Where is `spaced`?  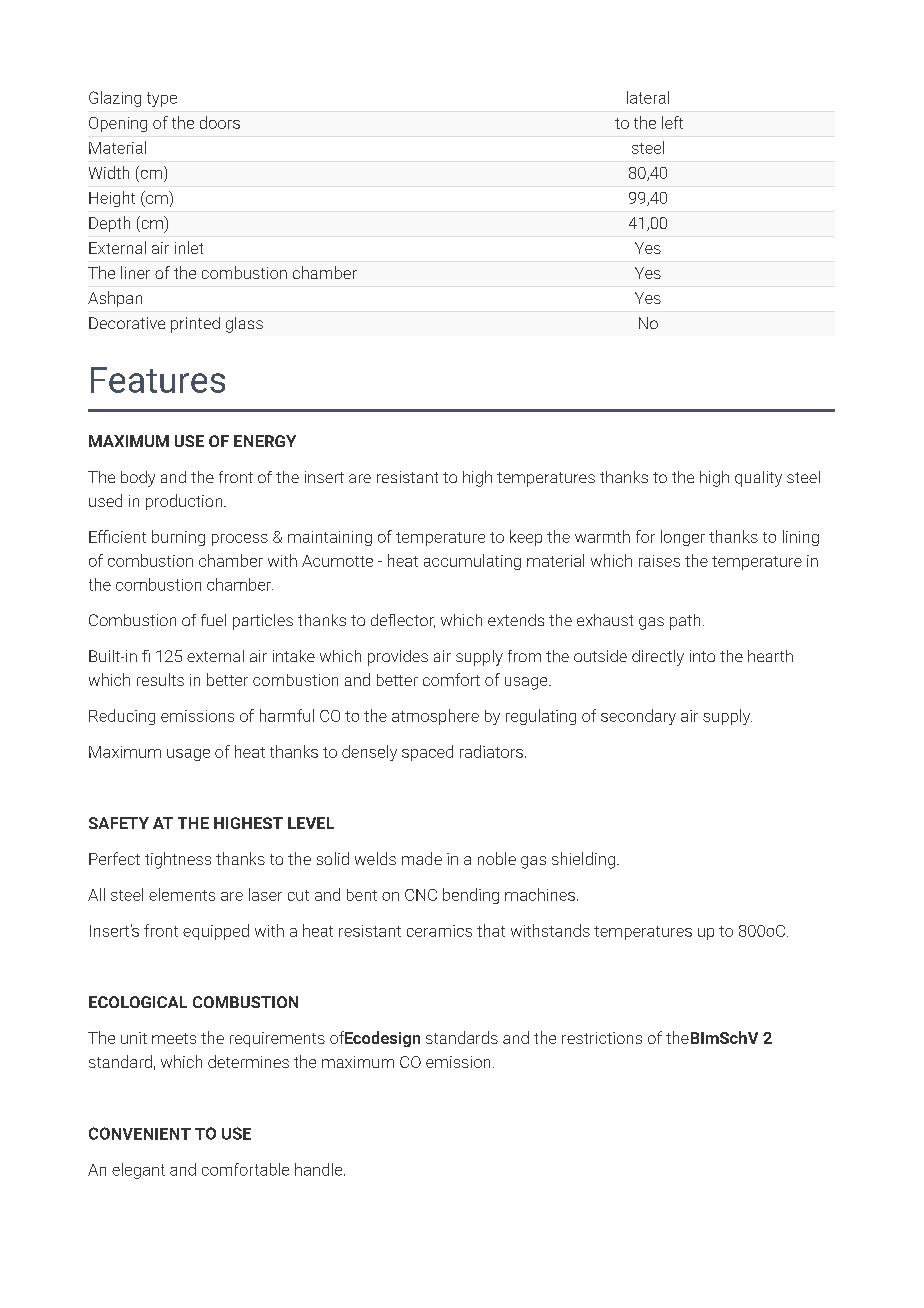
spaced is located at coordinates (427, 753).
